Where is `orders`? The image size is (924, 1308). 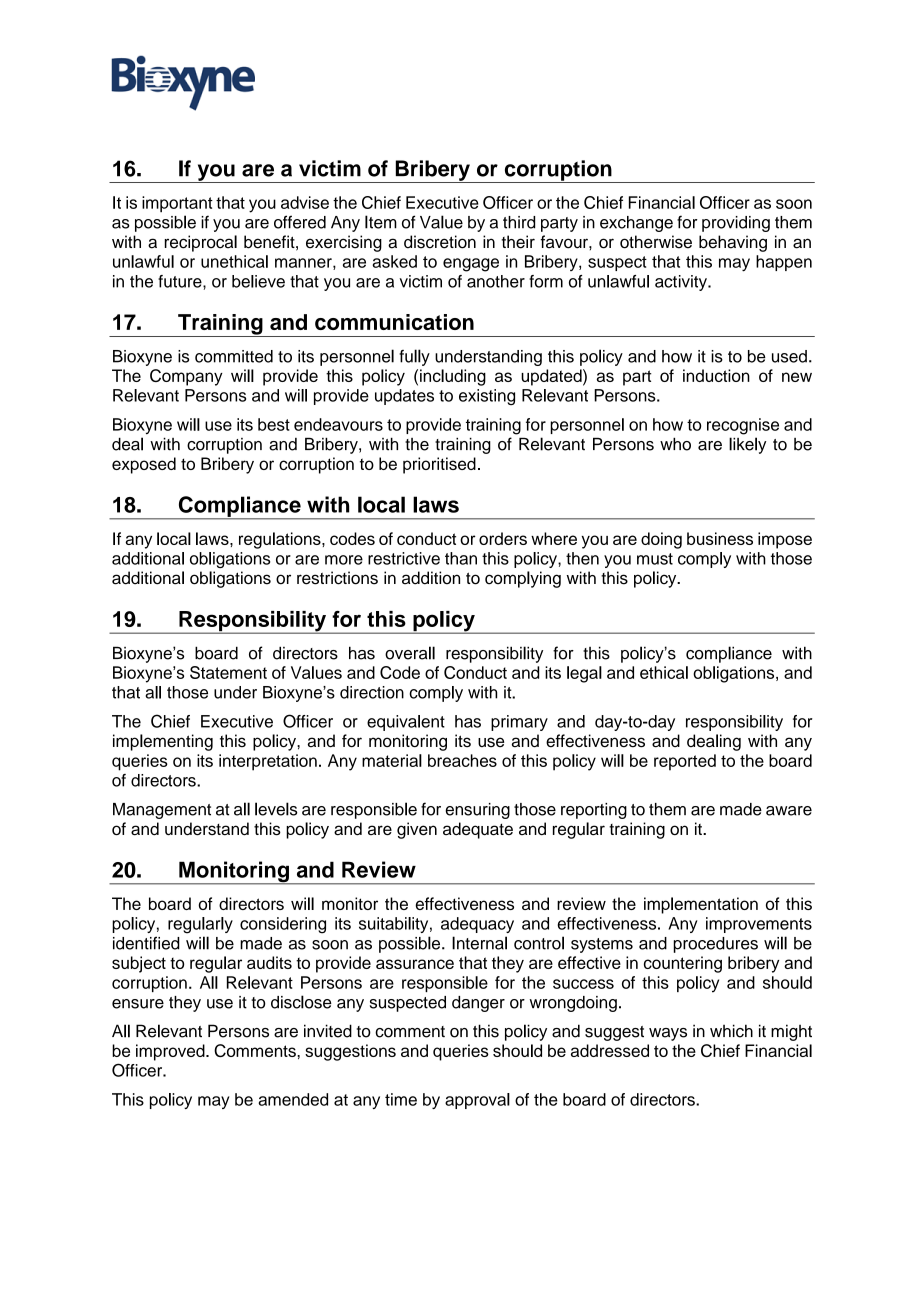
orders is located at coordinates (503, 538).
